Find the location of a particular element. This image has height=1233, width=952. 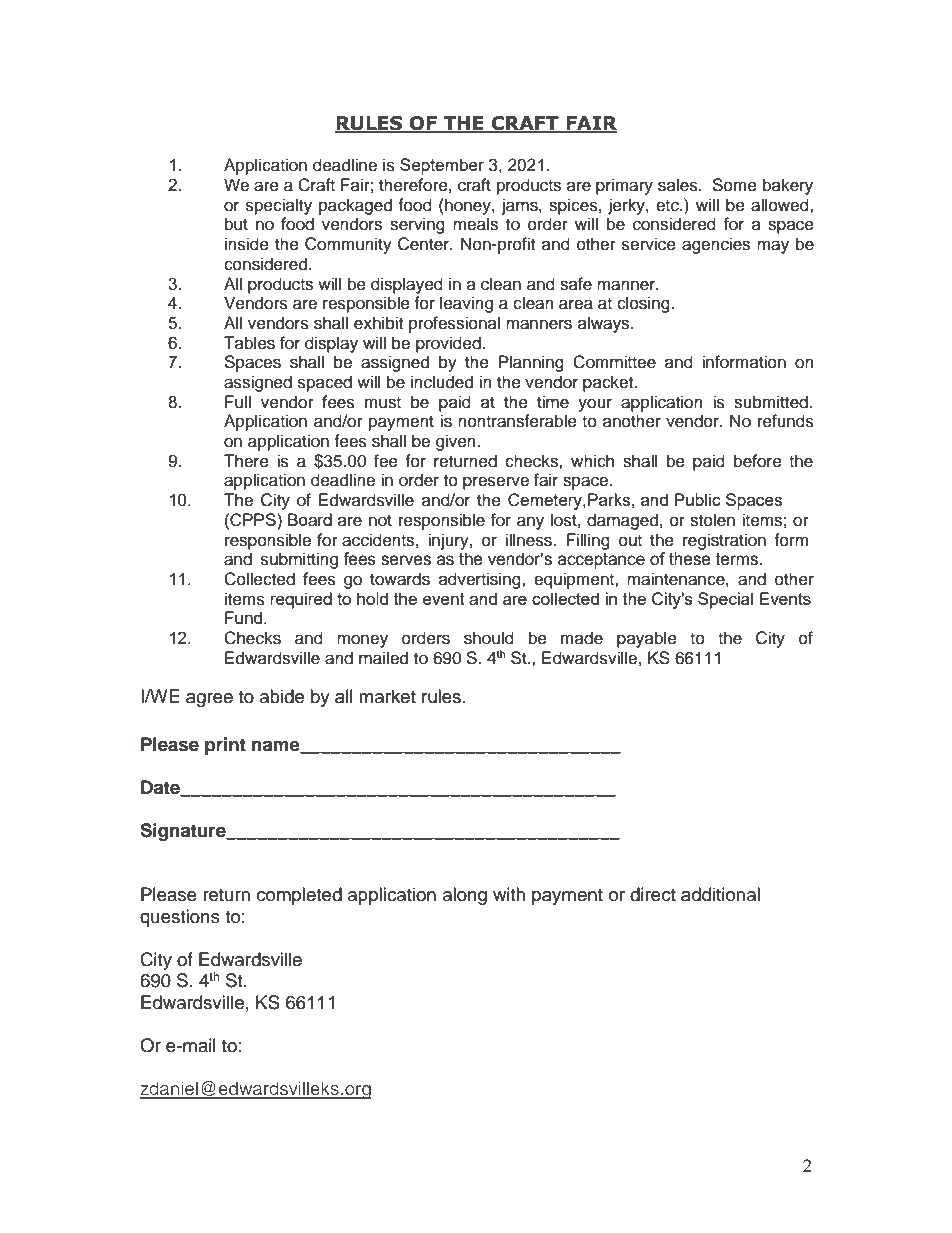

given is located at coordinates (457, 442).
